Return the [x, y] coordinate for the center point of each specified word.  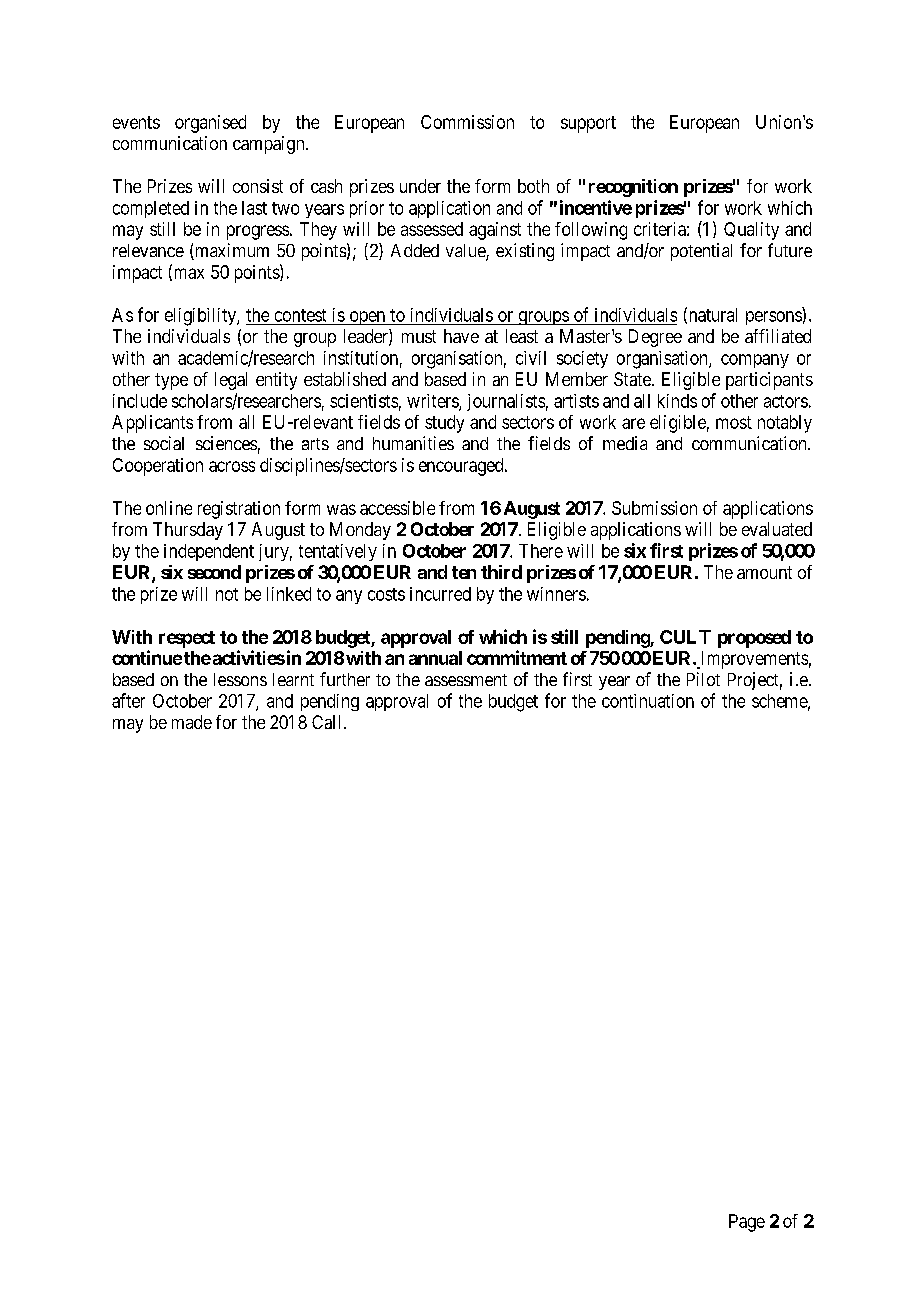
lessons [240, 679]
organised [210, 124]
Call [326, 722]
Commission [467, 122]
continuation [648, 701]
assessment [466, 680]
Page [747, 1223]
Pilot [703, 679]
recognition [633, 188]
